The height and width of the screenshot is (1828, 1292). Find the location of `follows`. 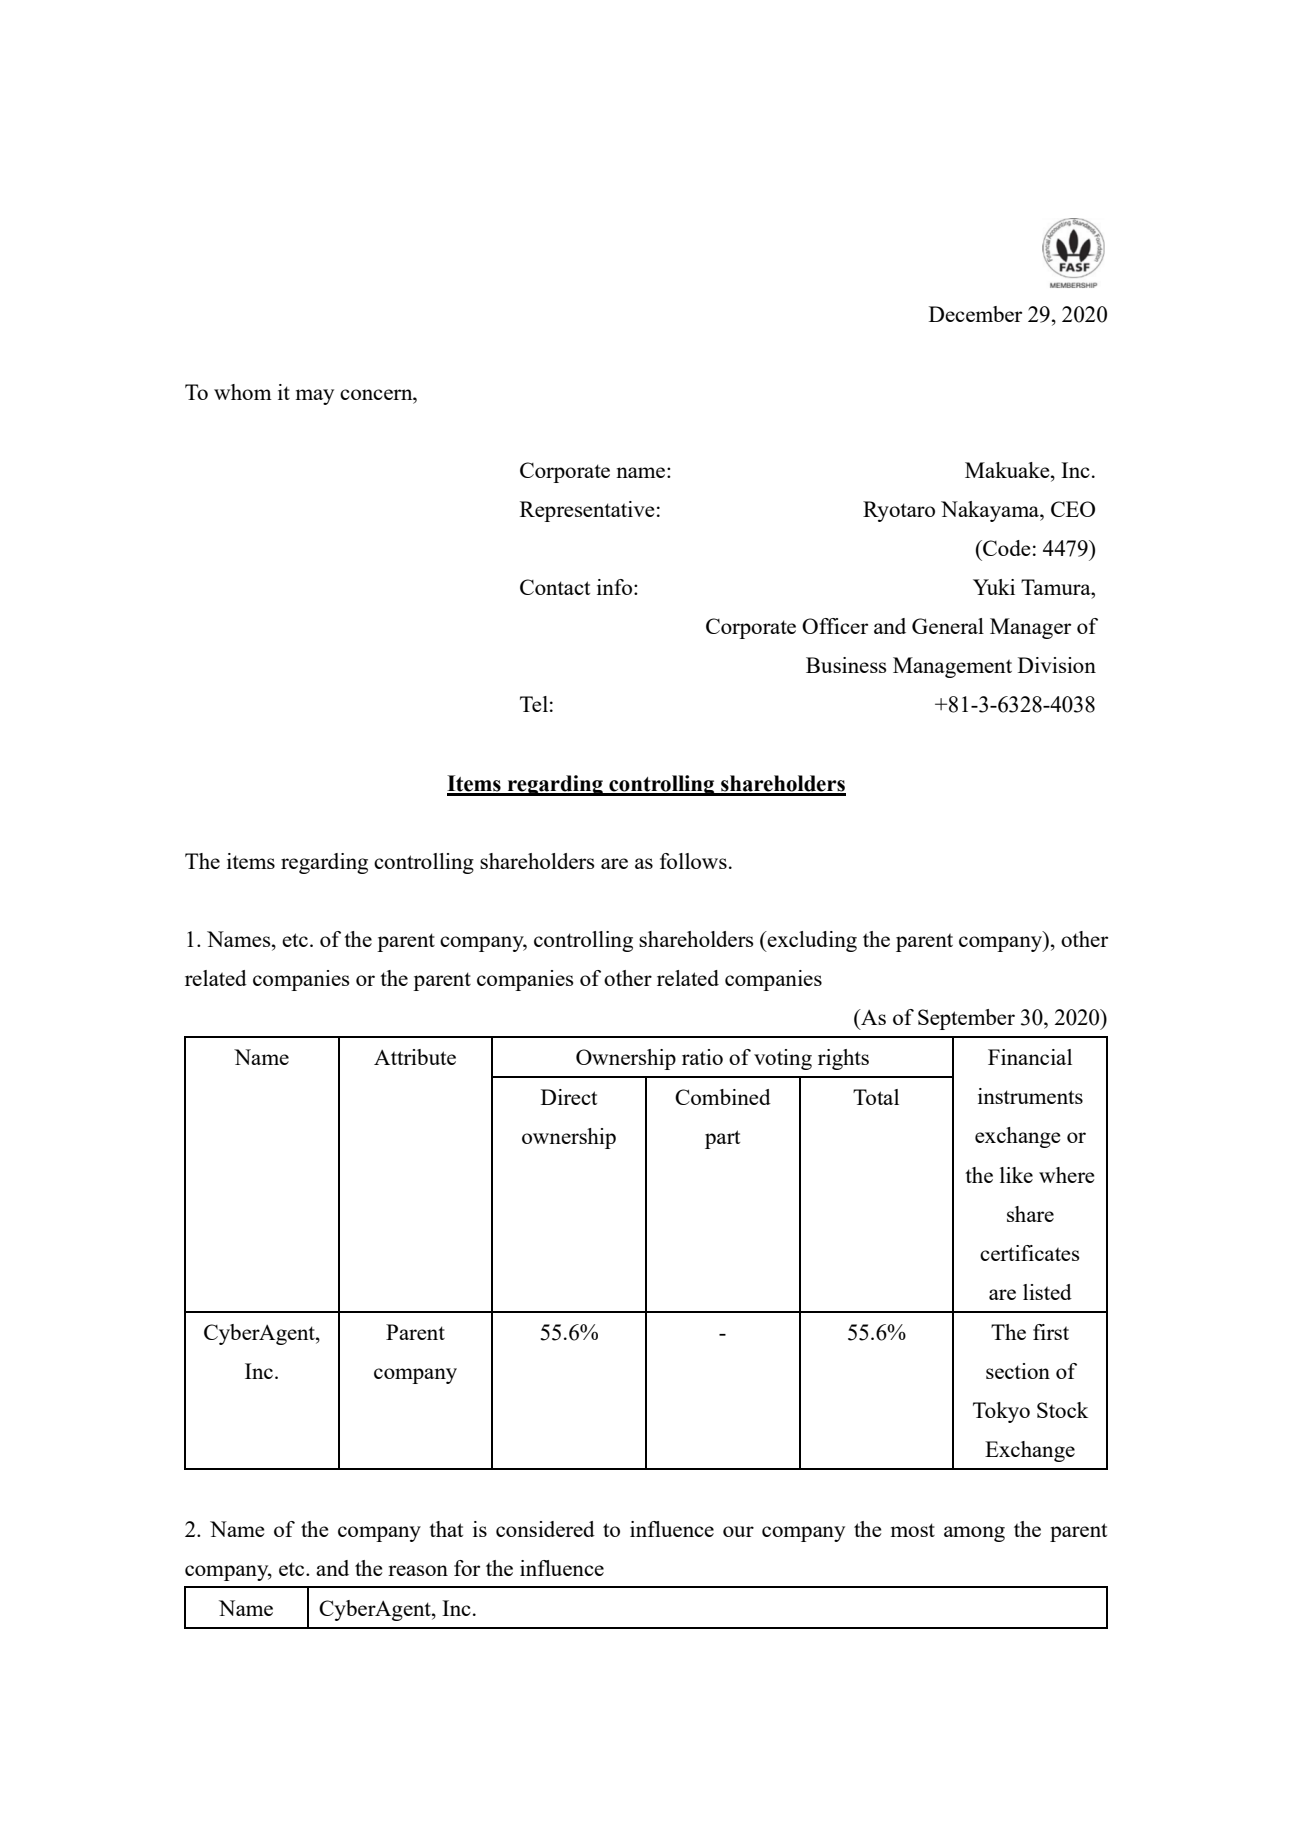

follows is located at coordinates (693, 861).
